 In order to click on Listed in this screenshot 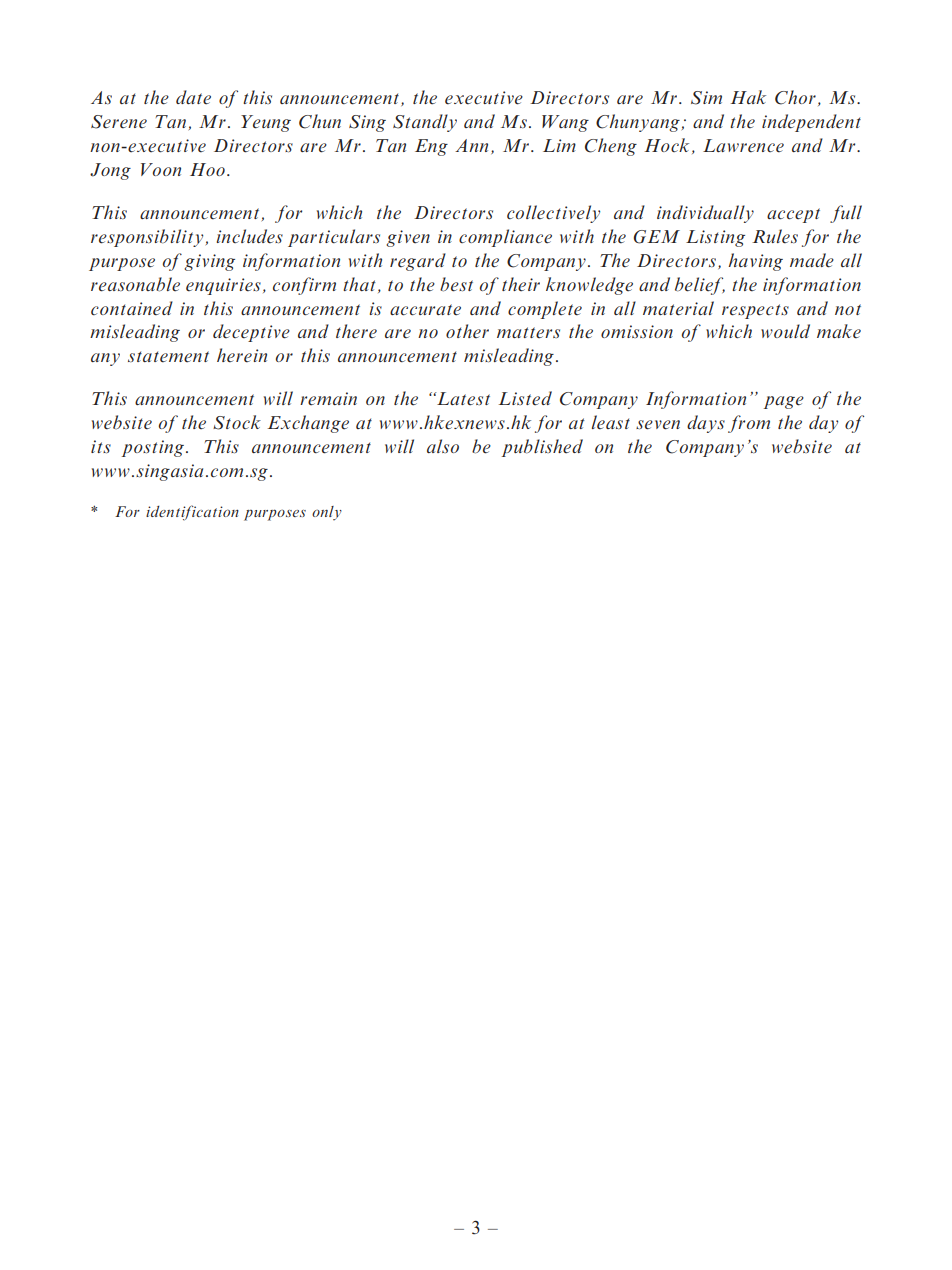, I will do `click(525, 398)`.
